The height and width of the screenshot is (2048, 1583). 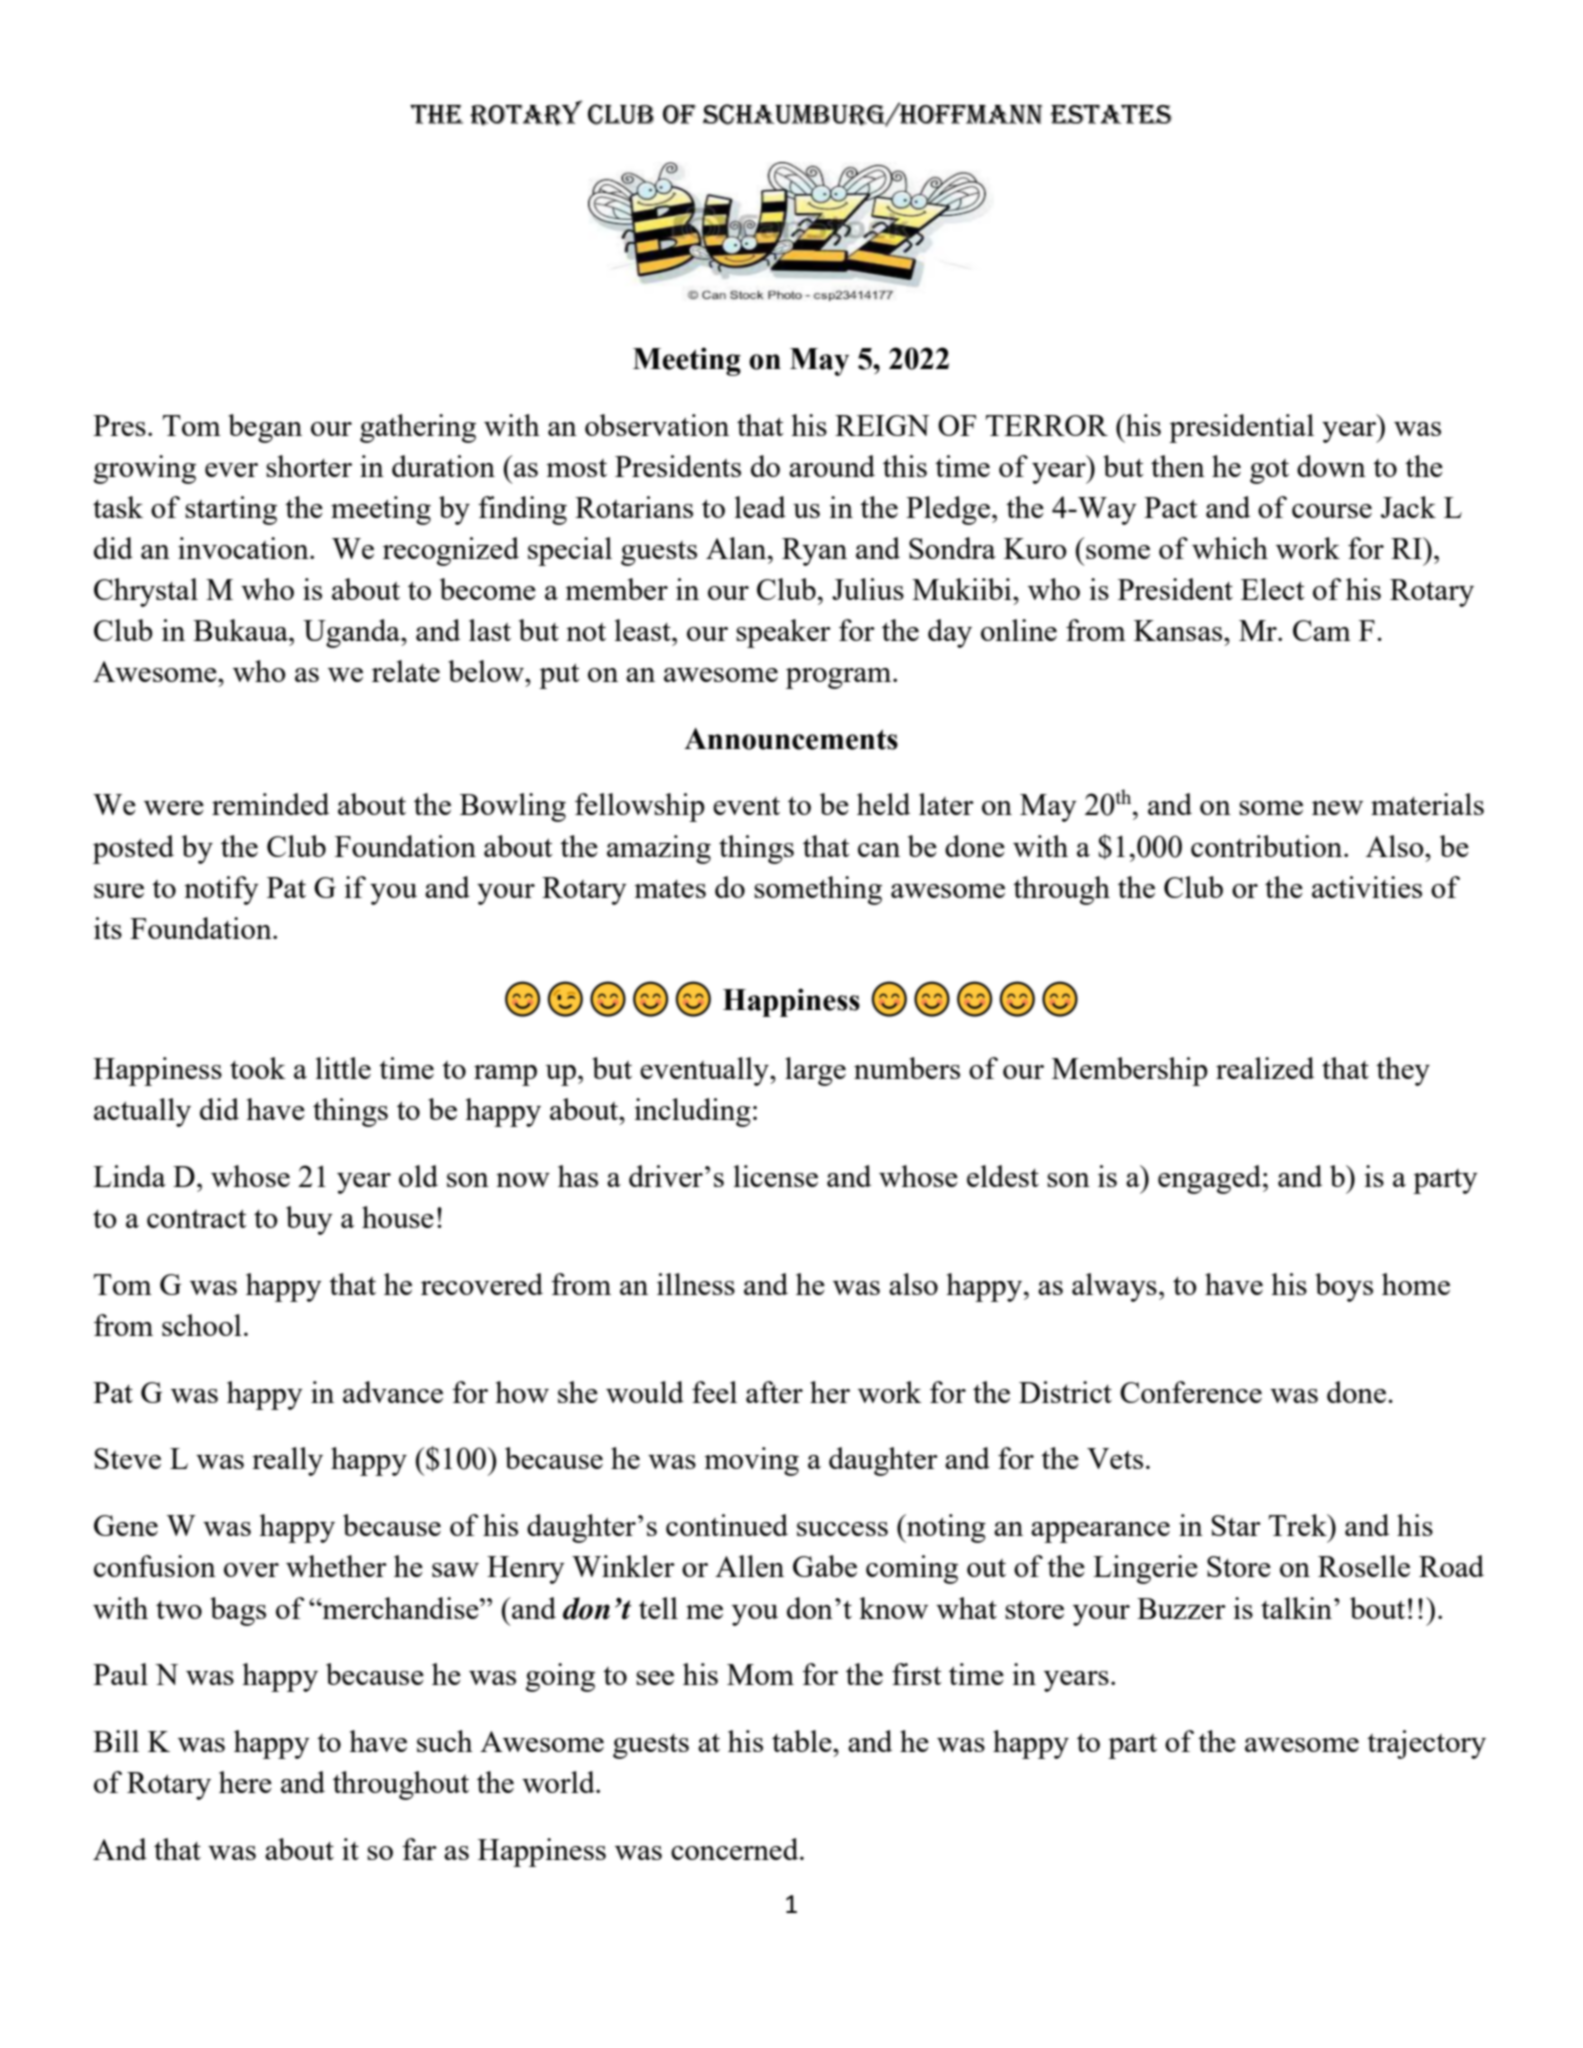 I want to click on boys, so click(x=1344, y=1287).
